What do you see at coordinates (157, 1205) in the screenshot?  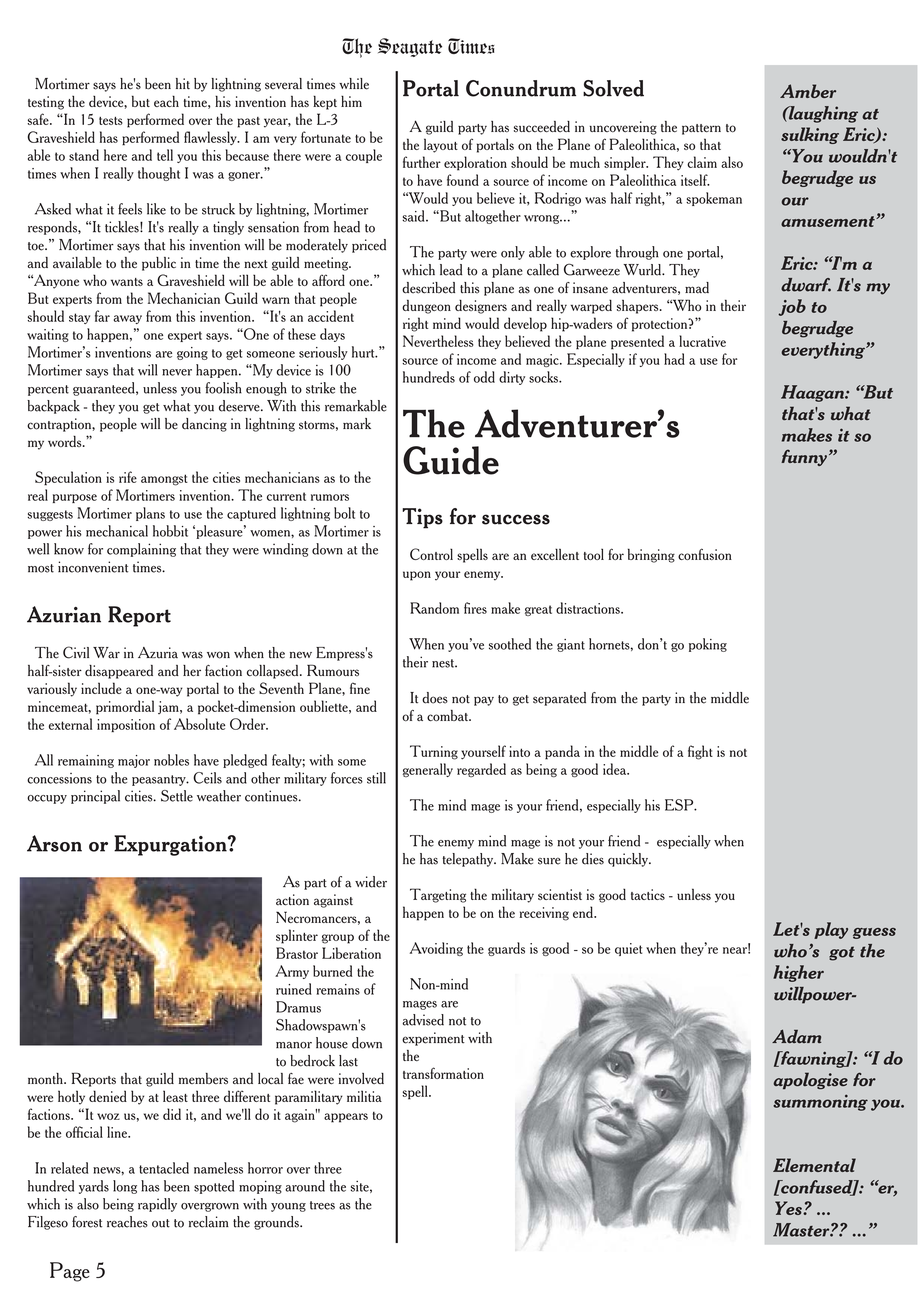 I see `rapidly` at bounding box center [157, 1205].
